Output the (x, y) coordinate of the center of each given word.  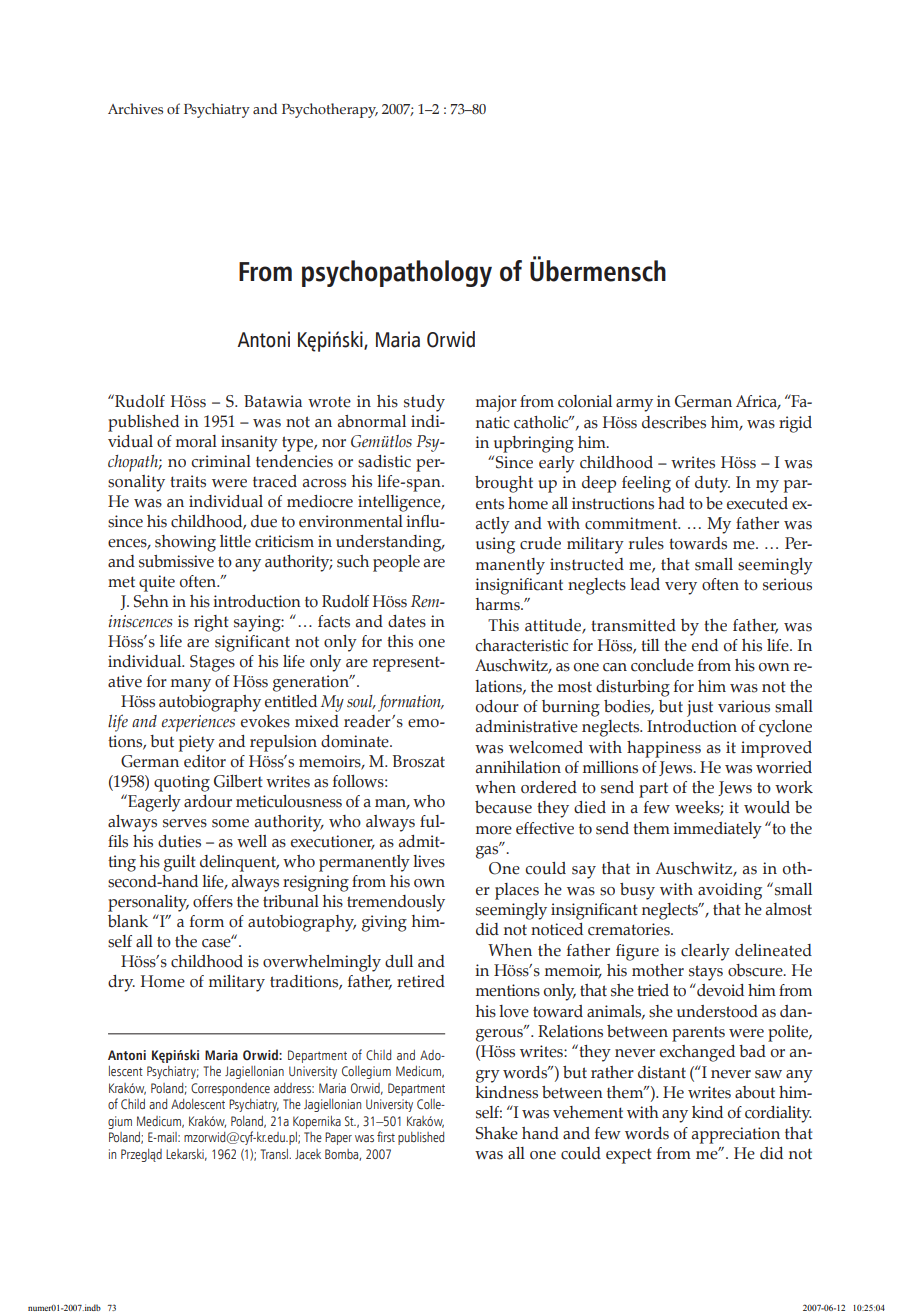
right (211, 623)
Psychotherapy (330, 110)
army (634, 405)
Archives (135, 108)
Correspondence (230, 1089)
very (681, 588)
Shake (497, 1133)
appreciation (736, 1135)
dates (407, 621)
